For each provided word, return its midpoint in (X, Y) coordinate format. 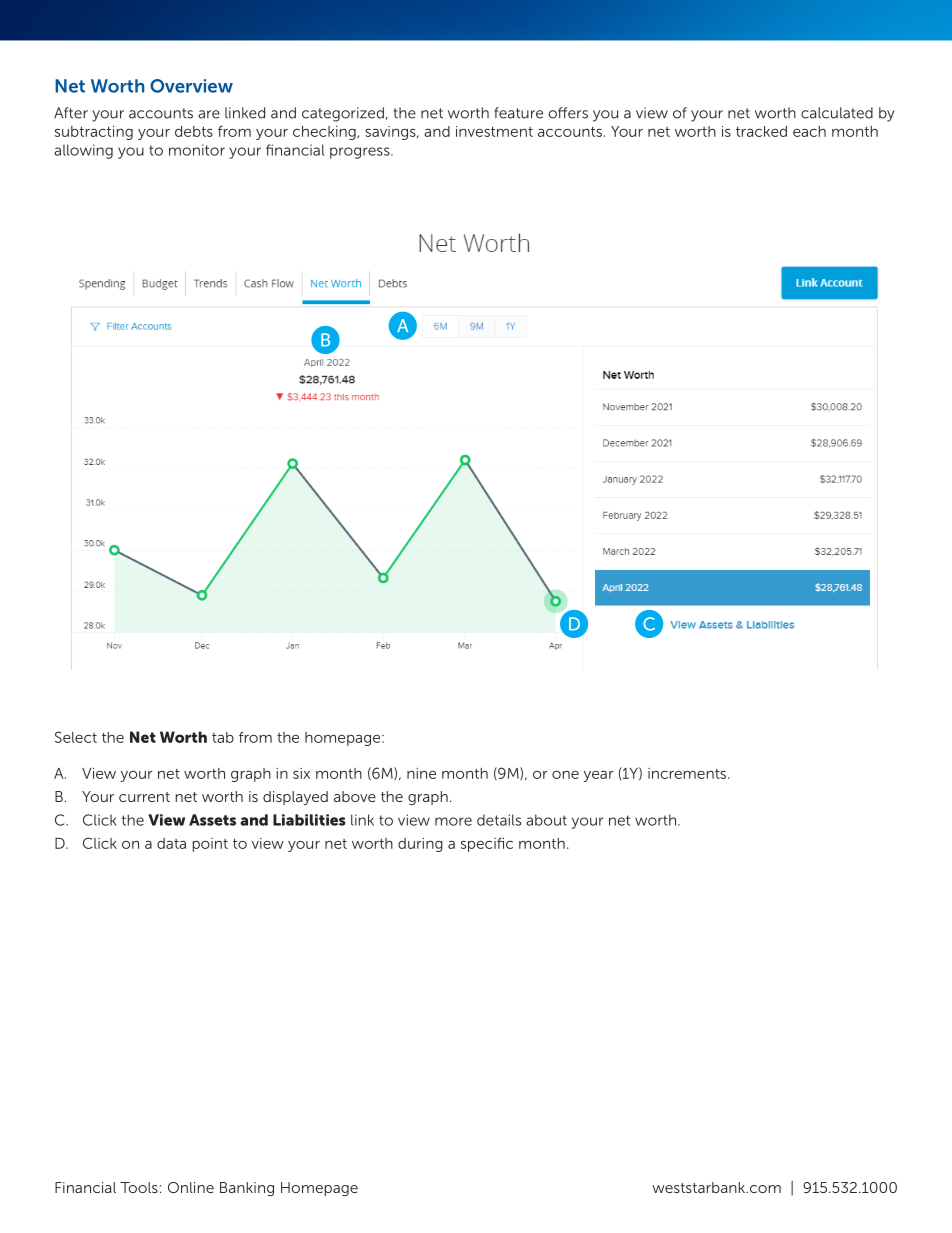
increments (688, 773)
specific (487, 845)
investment (494, 131)
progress (361, 153)
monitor (197, 150)
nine (421, 773)
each (809, 131)
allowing (83, 151)
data (171, 843)
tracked (761, 131)
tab (223, 737)
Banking (247, 1189)
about (546, 820)
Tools (139, 1187)
